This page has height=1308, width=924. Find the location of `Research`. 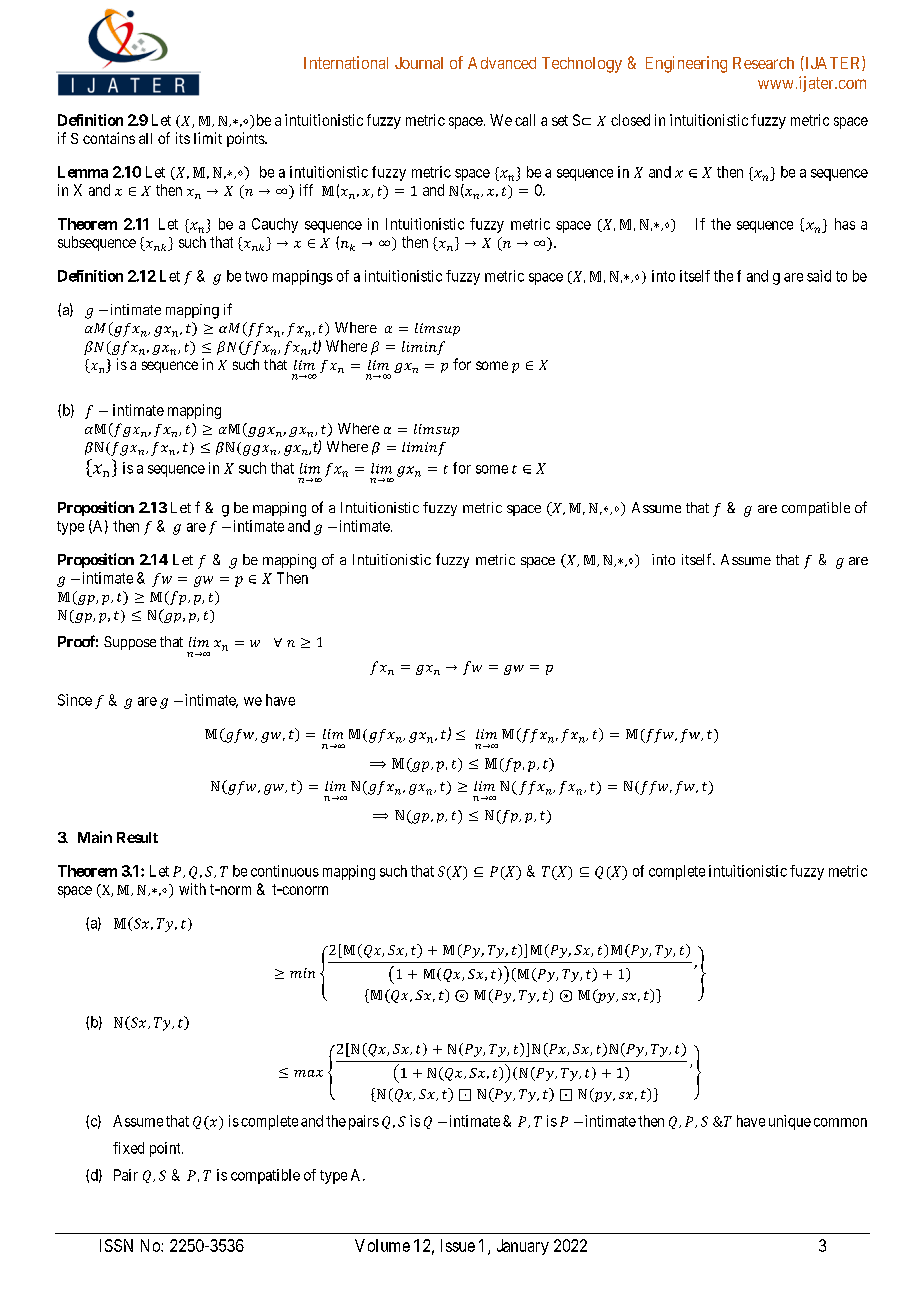

Research is located at coordinates (763, 63).
